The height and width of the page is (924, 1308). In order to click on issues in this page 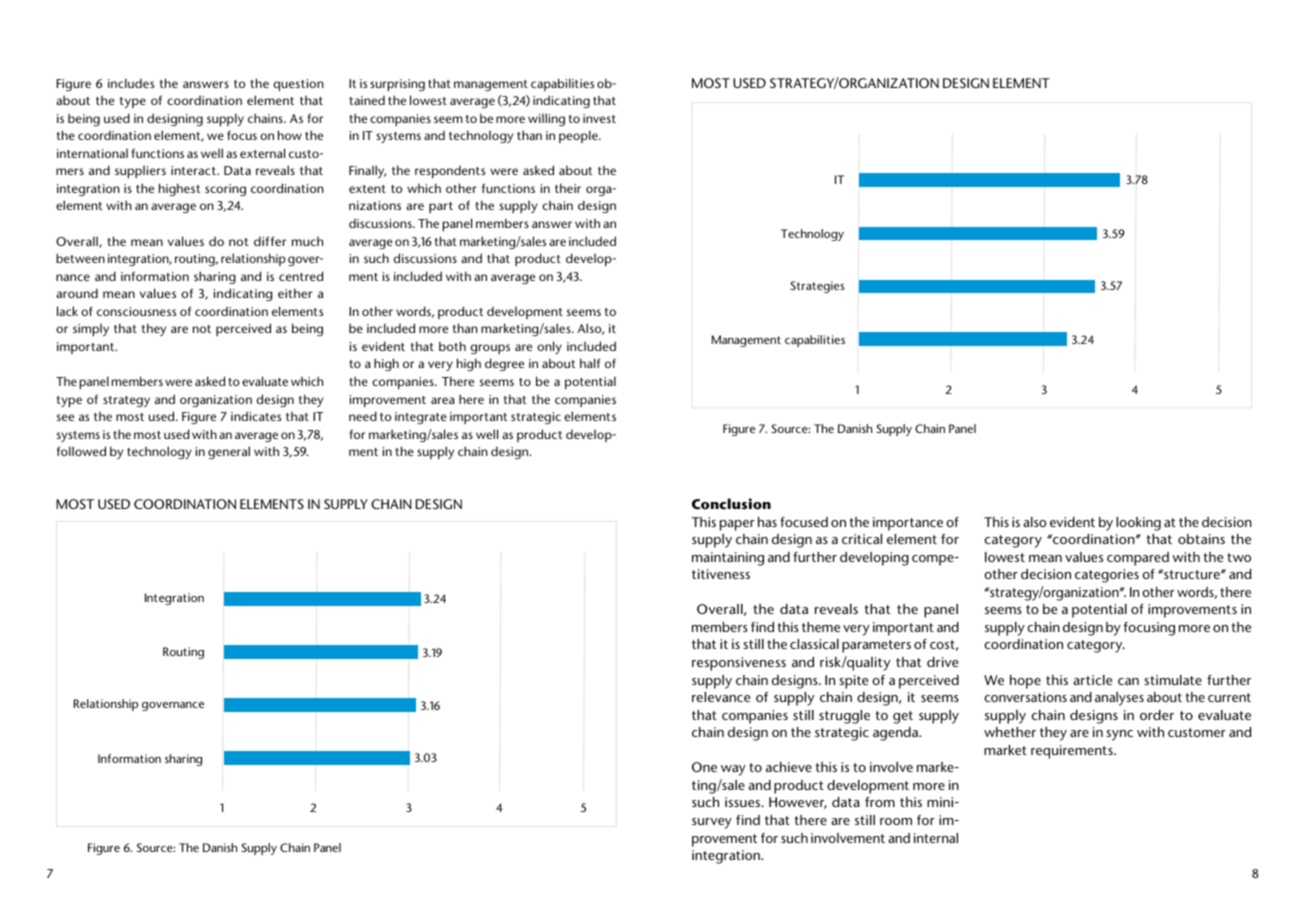, I will do `click(744, 802)`.
